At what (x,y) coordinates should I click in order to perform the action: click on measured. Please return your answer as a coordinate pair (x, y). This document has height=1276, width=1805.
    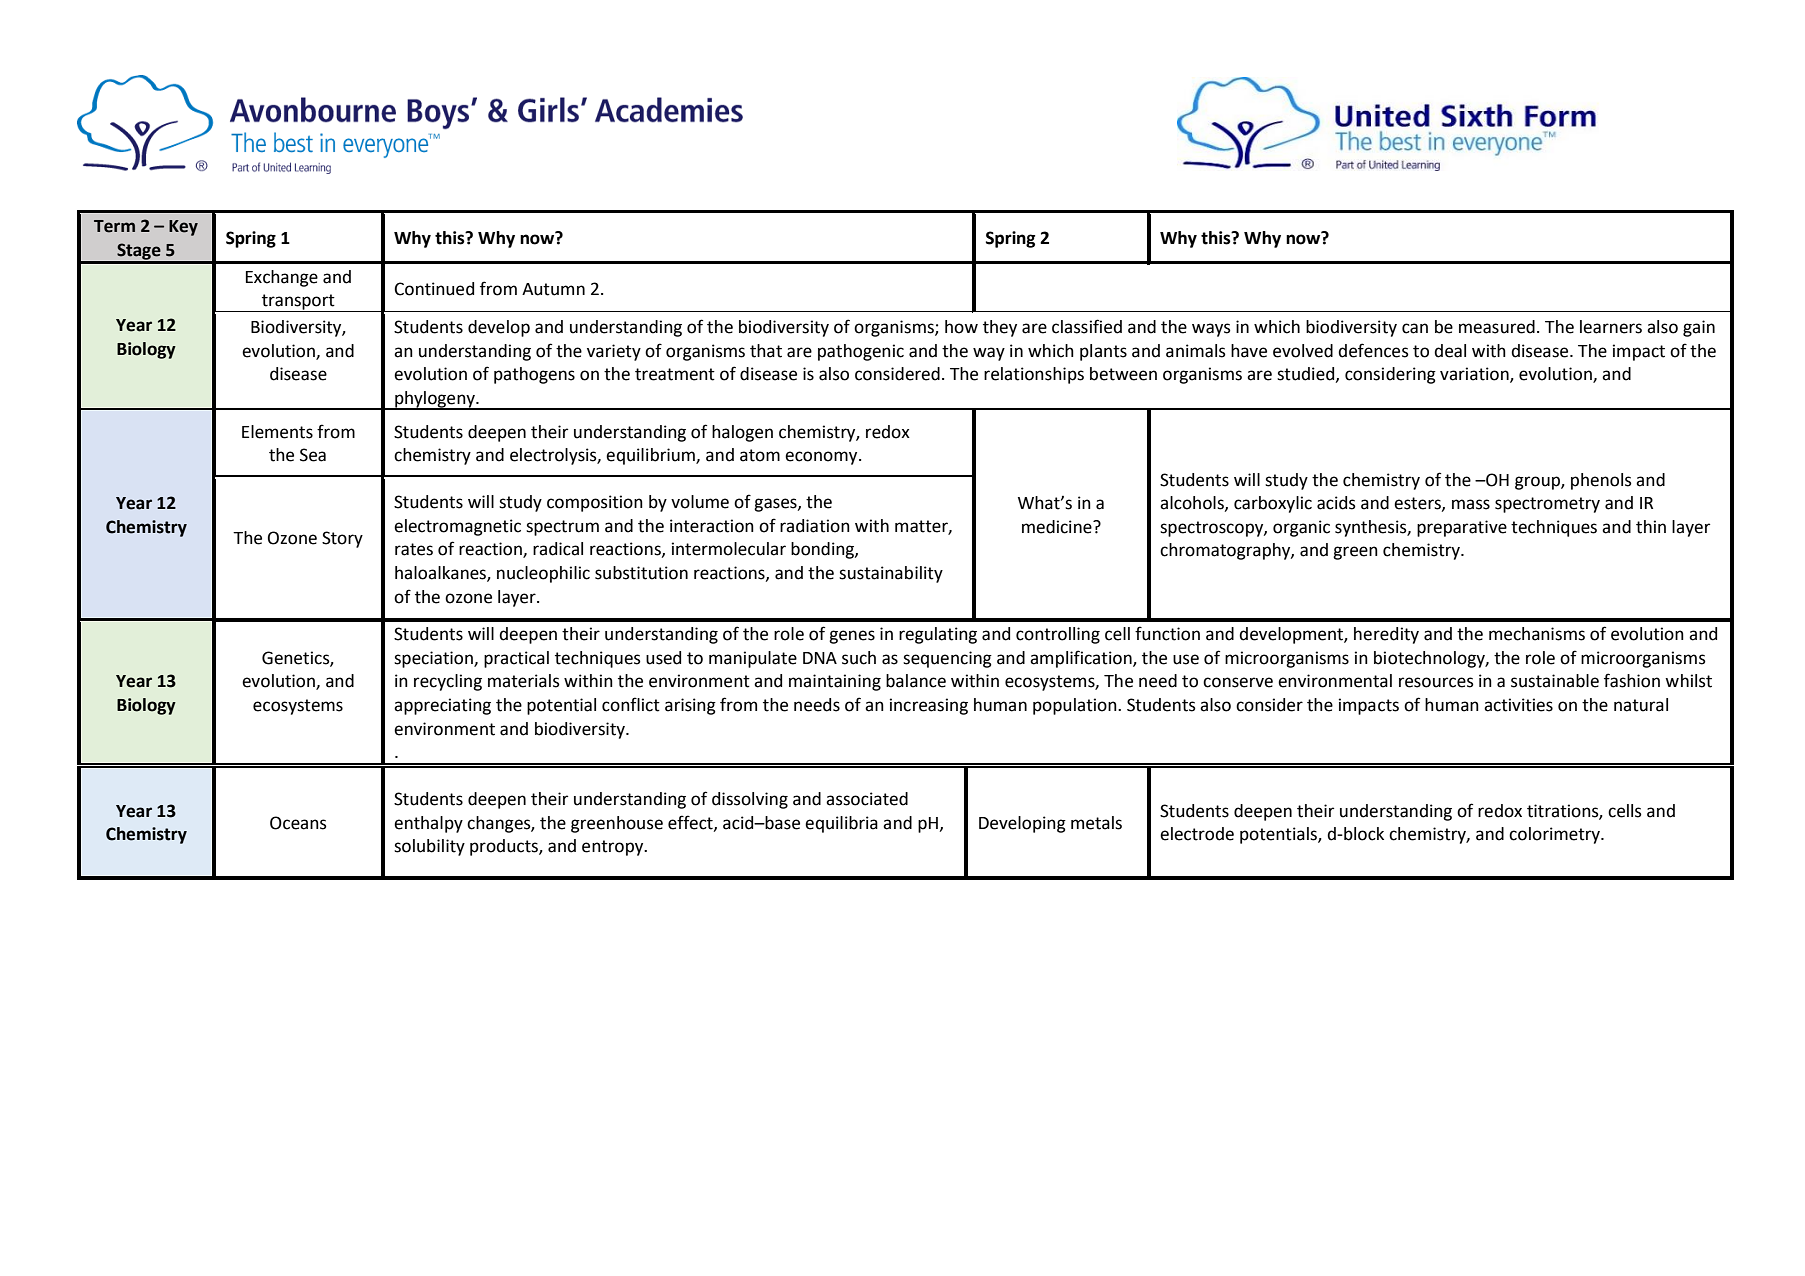
    Looking at the image, I should click on (1497, 327).
